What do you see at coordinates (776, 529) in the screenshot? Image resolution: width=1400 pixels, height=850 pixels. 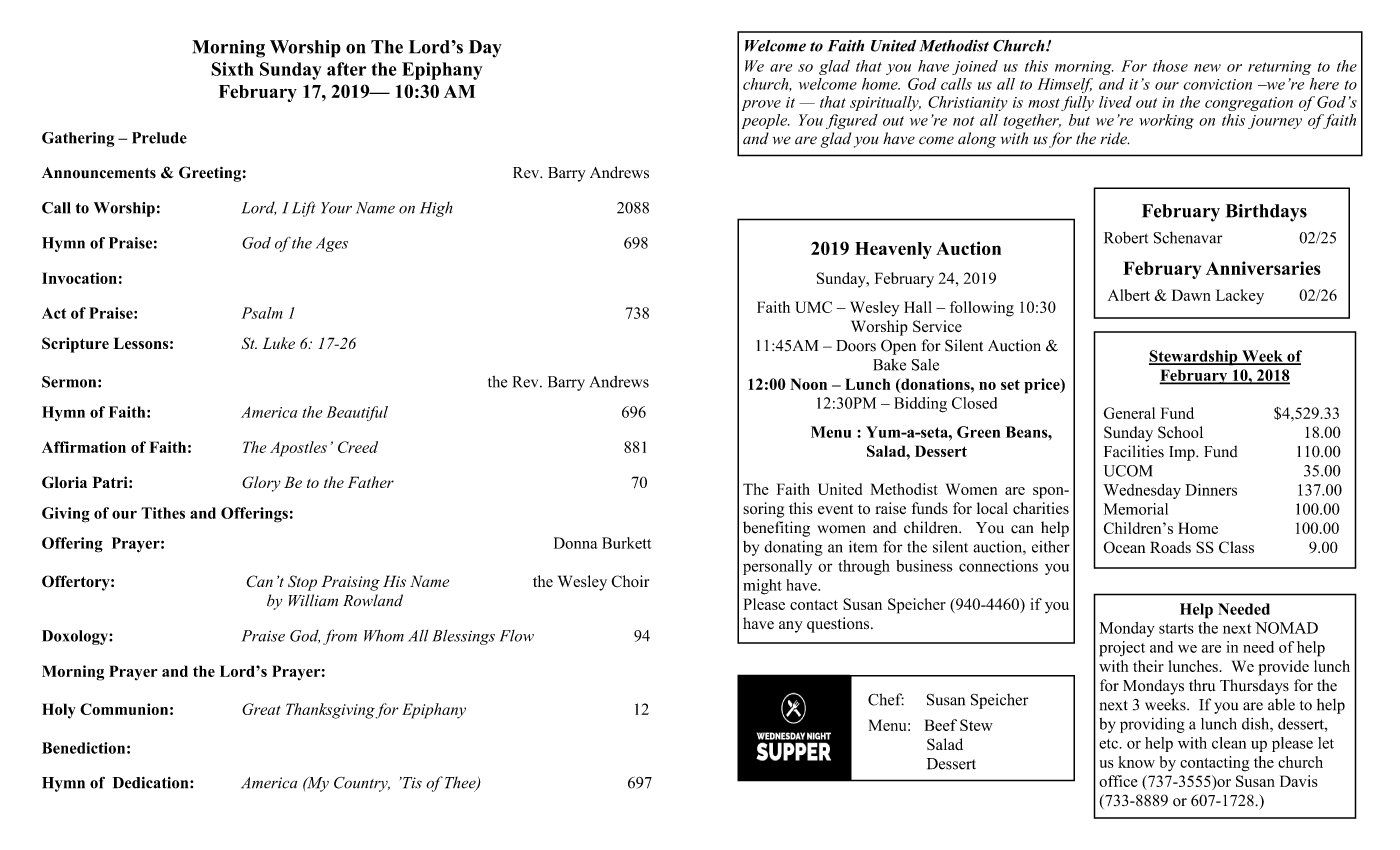 I see `benefiting` at bounding box center [776, 529].
